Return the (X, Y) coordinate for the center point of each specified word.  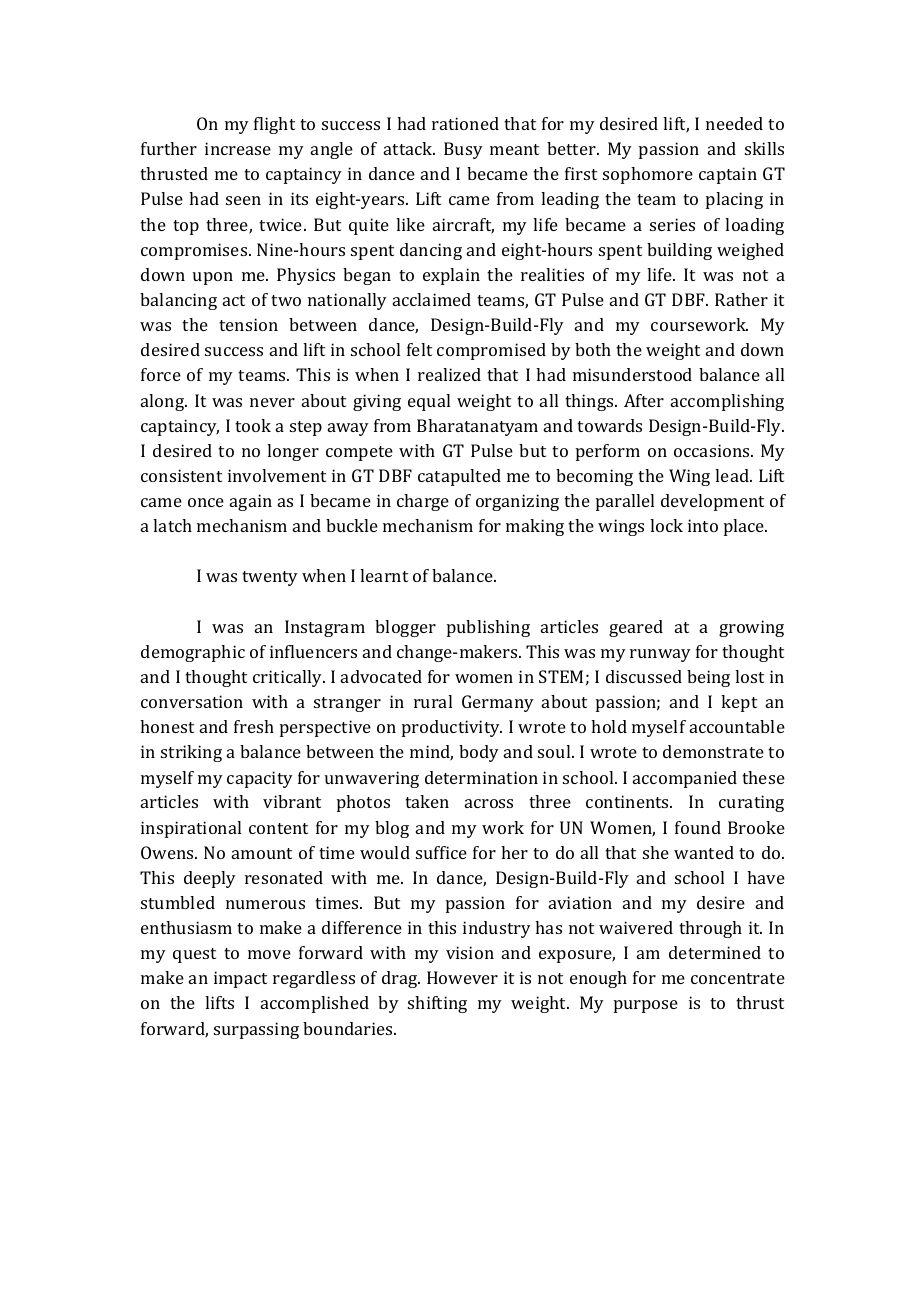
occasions (713, 450)
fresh (254, 726)
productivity (452, 728)
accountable (737, 726)
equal (429, 402)
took (253, 425)
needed (734, 123)
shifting (437, 1004)
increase (238, 148)
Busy (463, 150)
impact (240, 979)
